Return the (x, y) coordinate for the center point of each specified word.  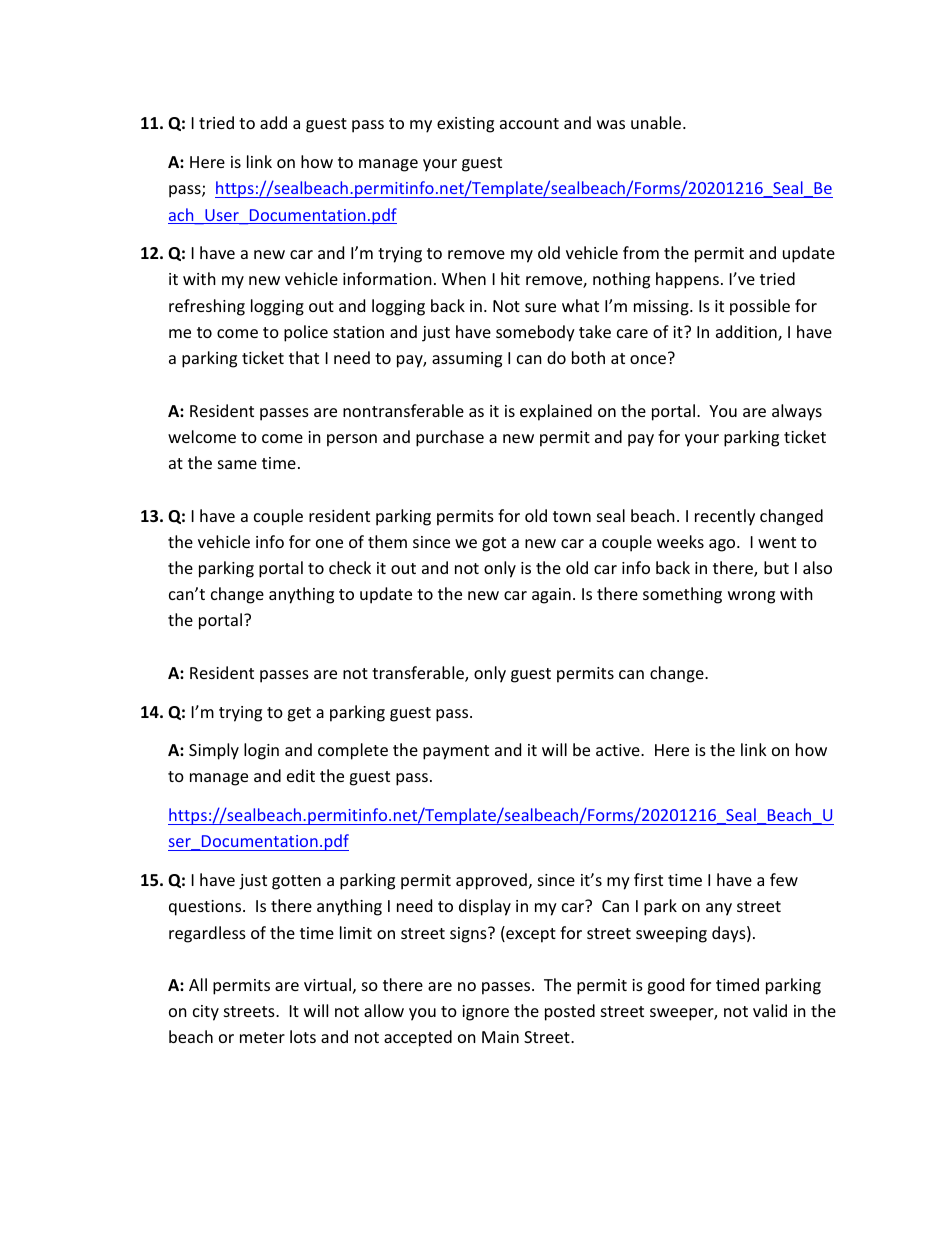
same (237, 464)
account (529, 123)
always (797, 412)
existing (465, 125)
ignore (485, 1013)
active (619, 750)
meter (262, 1037)
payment (456, 752)
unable (657, 122)
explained (556, 412)
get (299, 714)
